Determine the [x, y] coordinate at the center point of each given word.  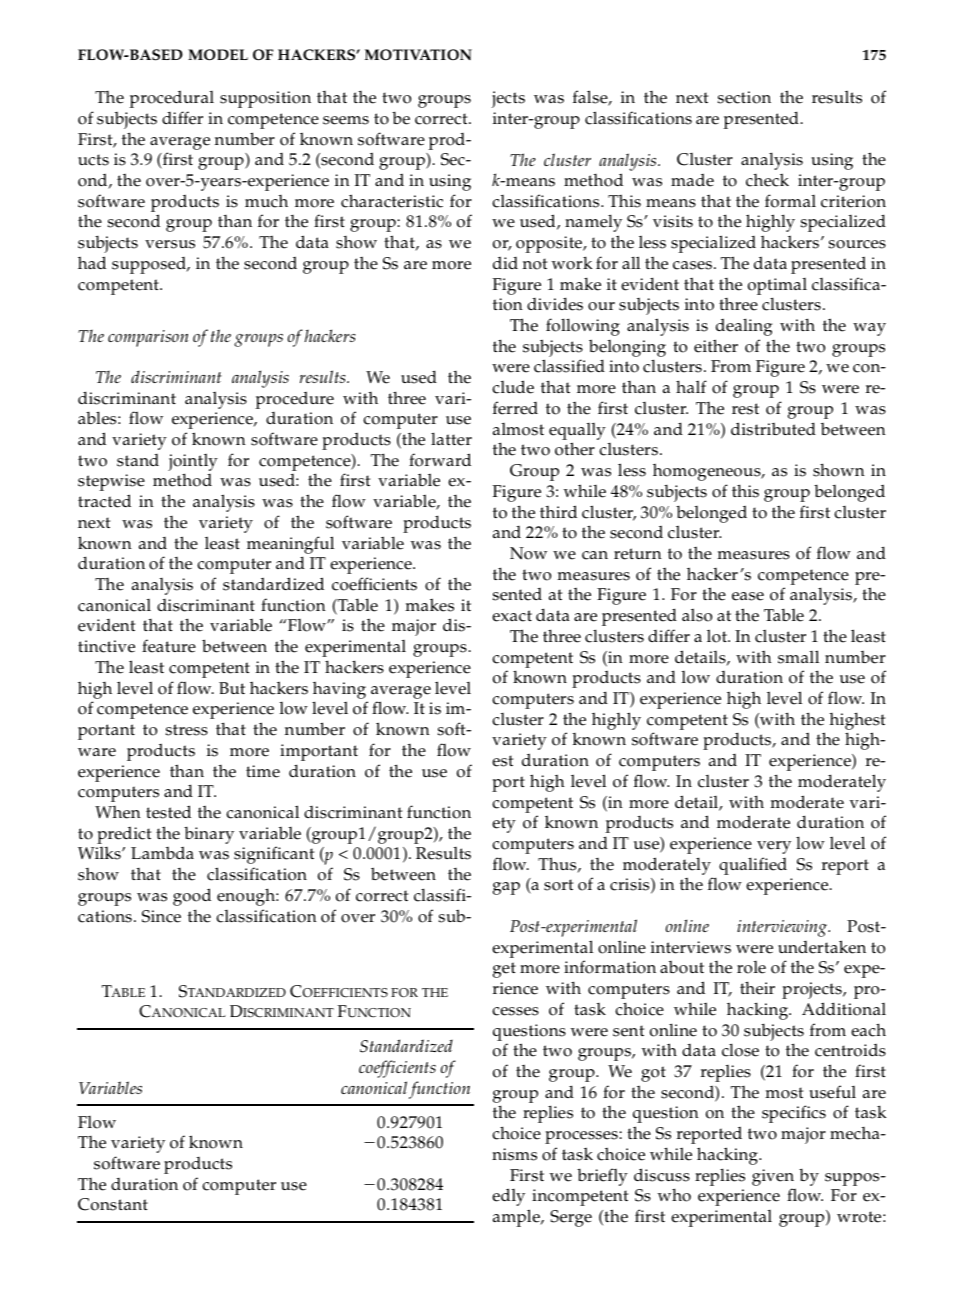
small [798, 657]
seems [346, 120]
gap [506, 888]
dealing [744, 327]
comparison [148, 338]
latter [451, 439]
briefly [602, 1177]
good [192, 897]
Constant [113, 1204]
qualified [753, 866]
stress [186, 730]
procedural [172, 99]
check [767, 180]
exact [512, 616]
